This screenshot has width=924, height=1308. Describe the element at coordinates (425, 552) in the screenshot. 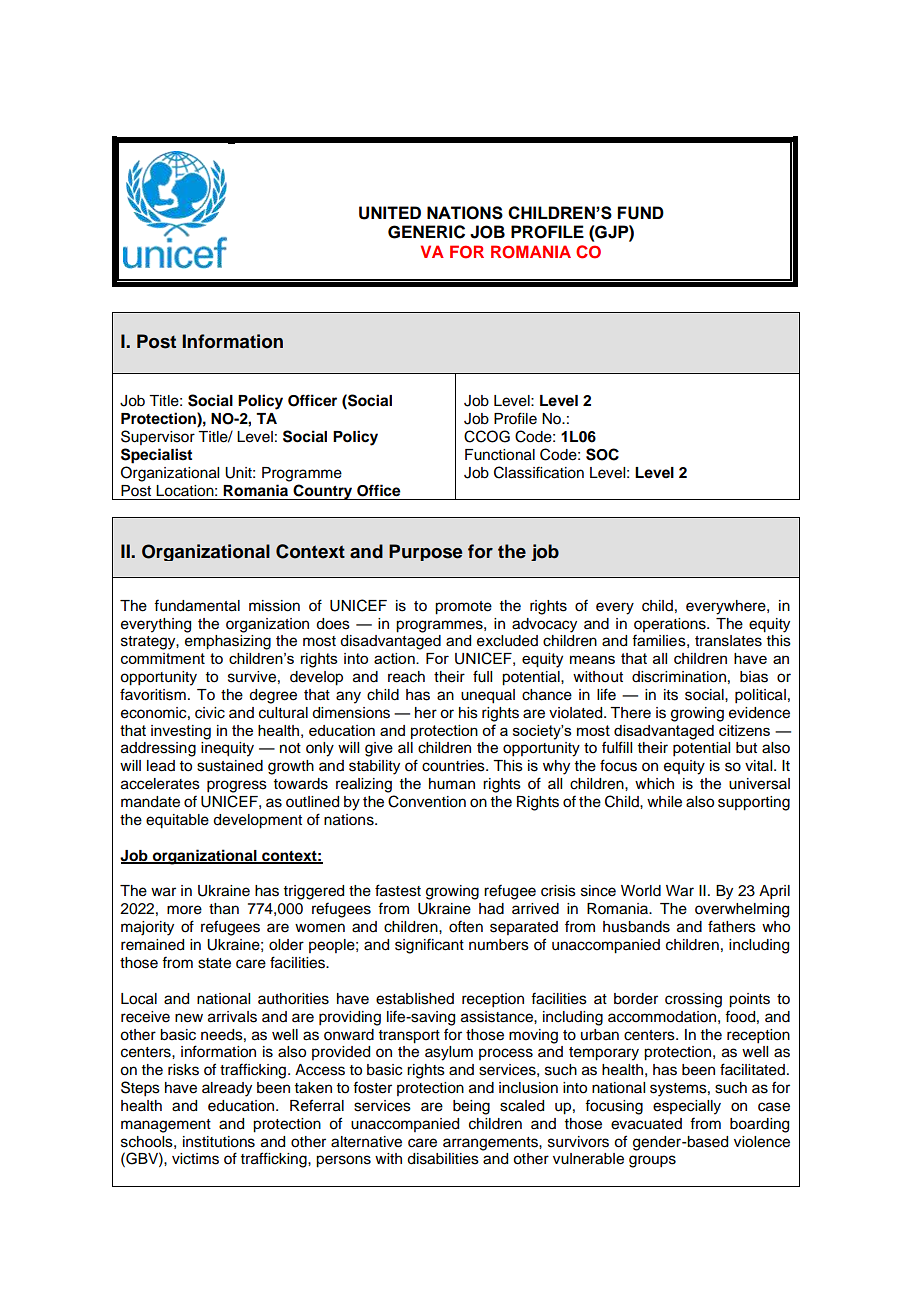

I see `Purpose` at that location.
